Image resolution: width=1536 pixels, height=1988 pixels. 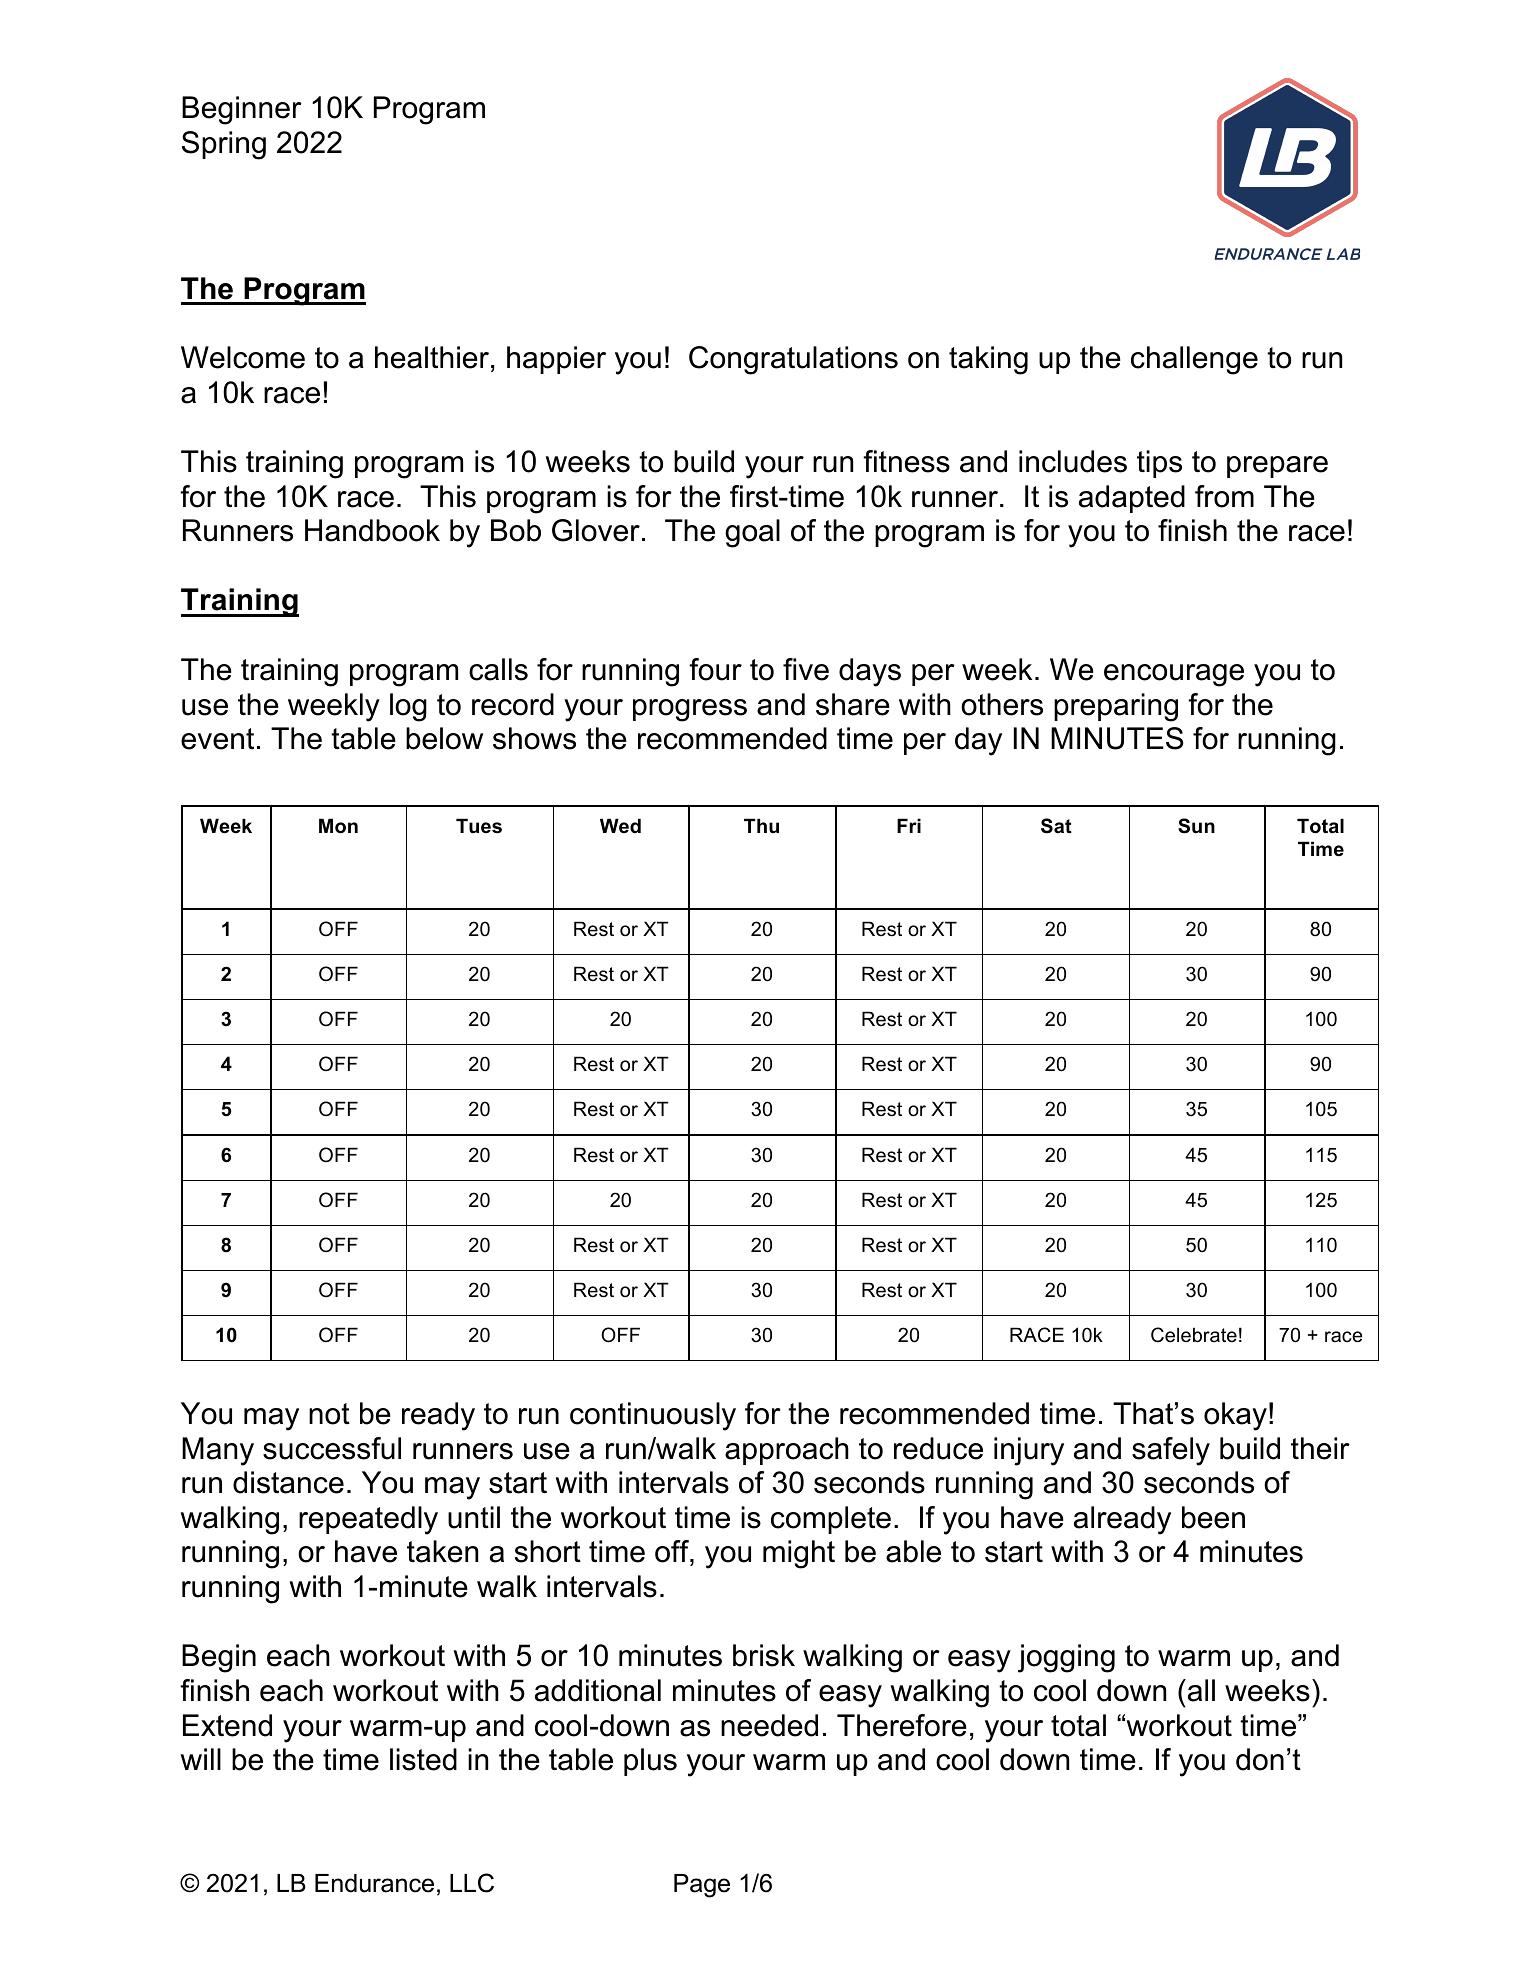 What do you see at coordinates (338, 826) in the screenshot?
I see `Mon` at bounding box center [338, 826].
